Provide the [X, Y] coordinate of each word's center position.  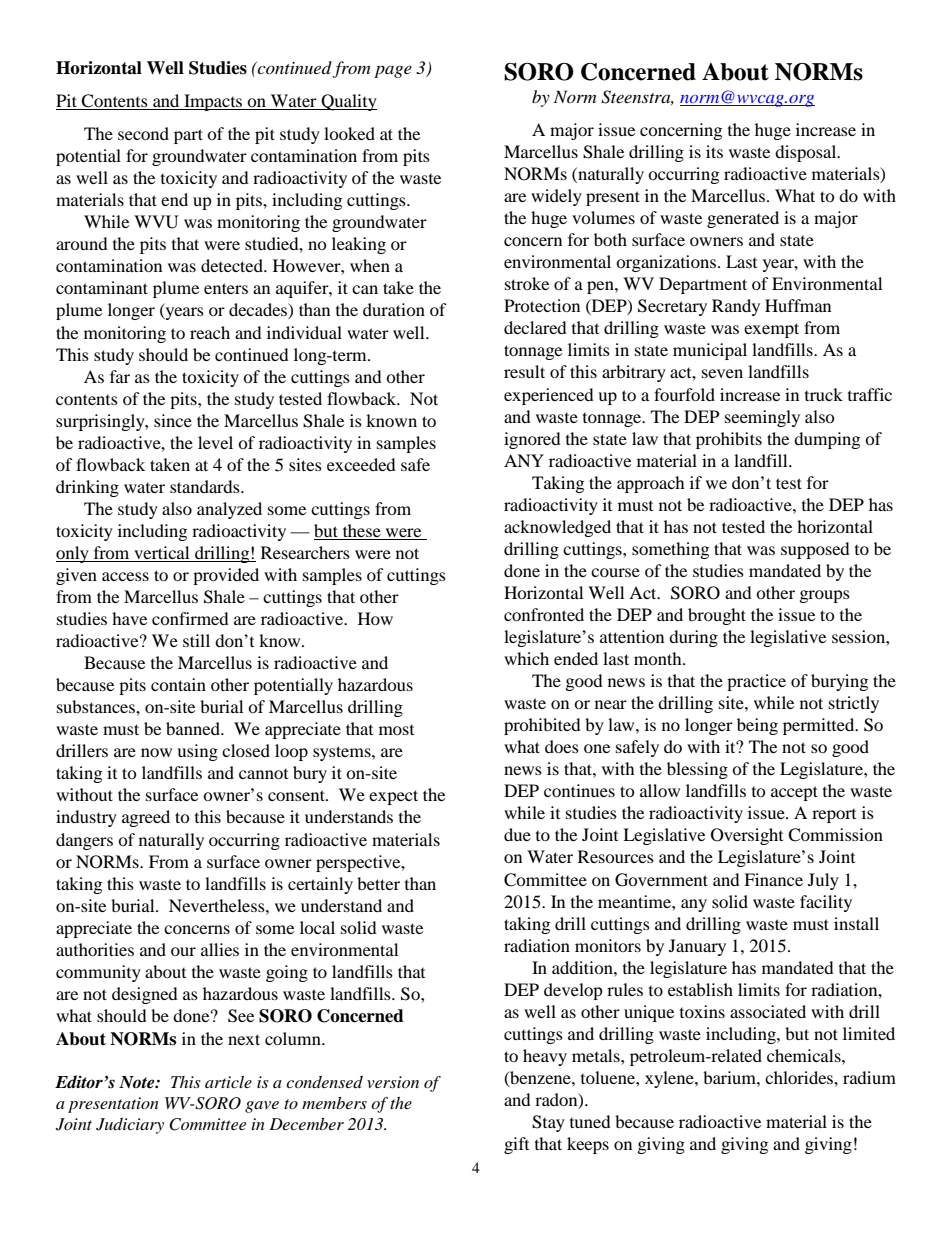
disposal [807, 153]
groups [825, 596]
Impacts [213, 102]
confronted [544, 614]
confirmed [190, 618]
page [393, 71]
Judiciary [130, 1126]
